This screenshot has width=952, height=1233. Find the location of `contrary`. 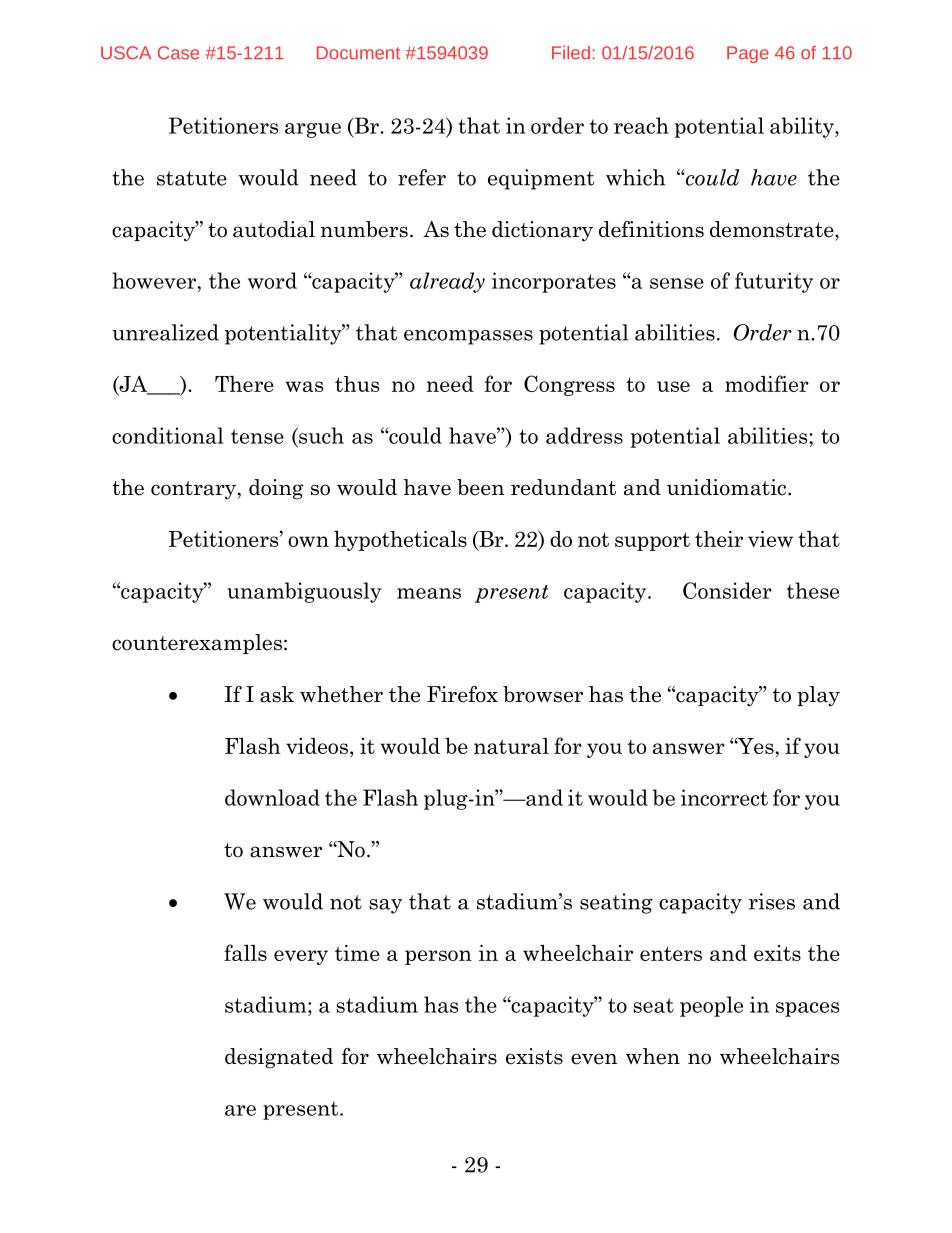

contrary is located at coordinates (193, 490).
